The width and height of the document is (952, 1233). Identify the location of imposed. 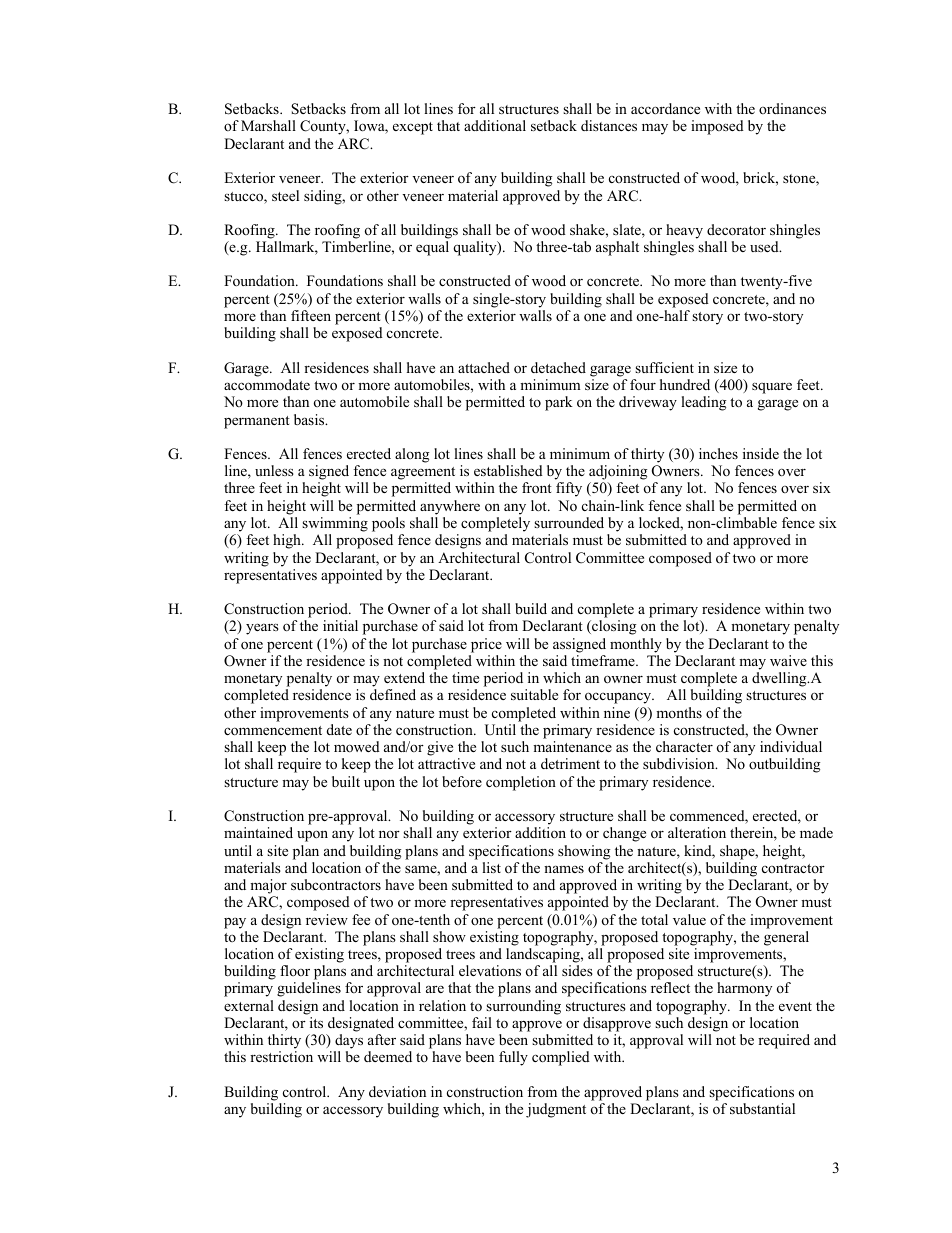
(717, 127).
